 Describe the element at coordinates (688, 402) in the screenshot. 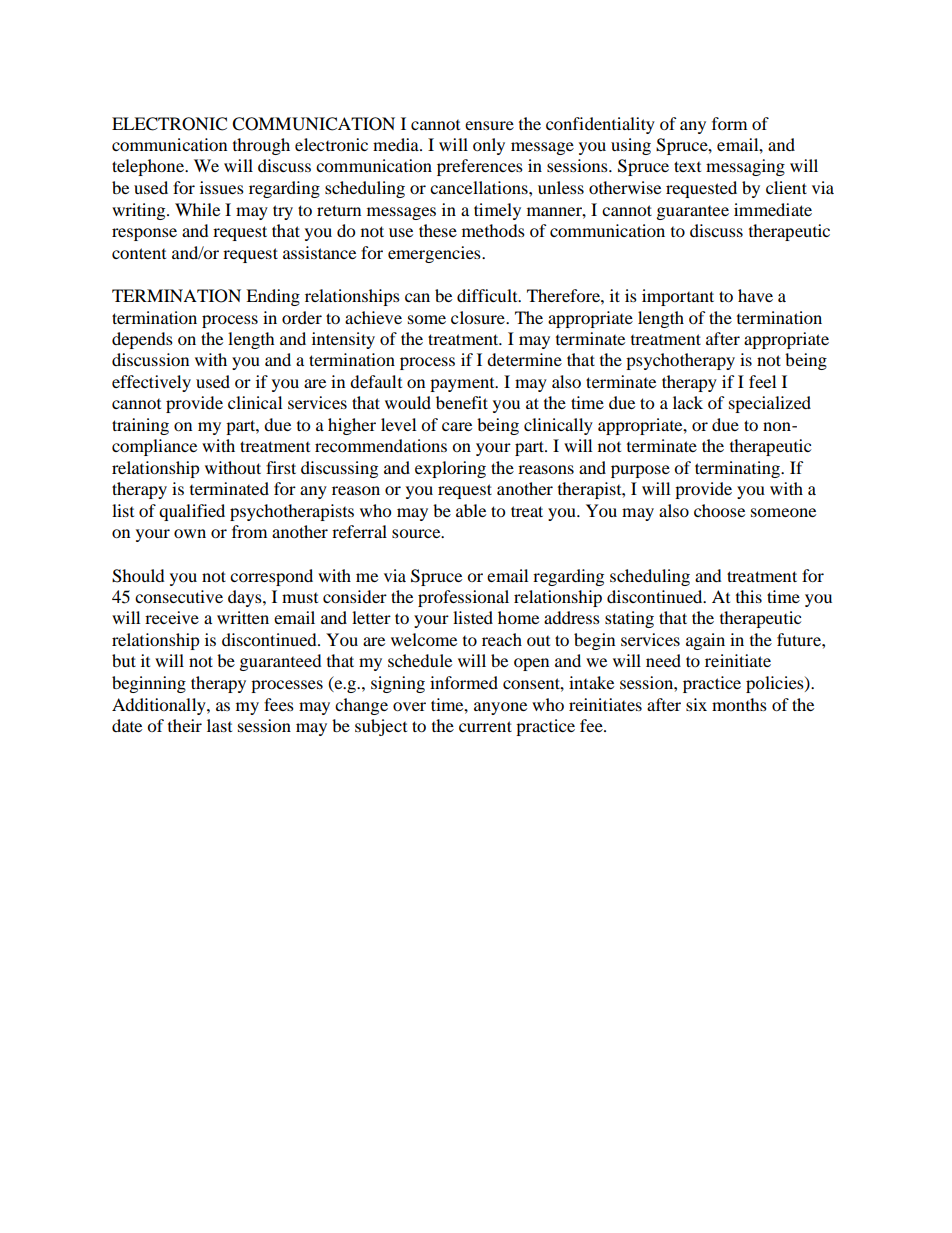

I see `lack` at that location.
